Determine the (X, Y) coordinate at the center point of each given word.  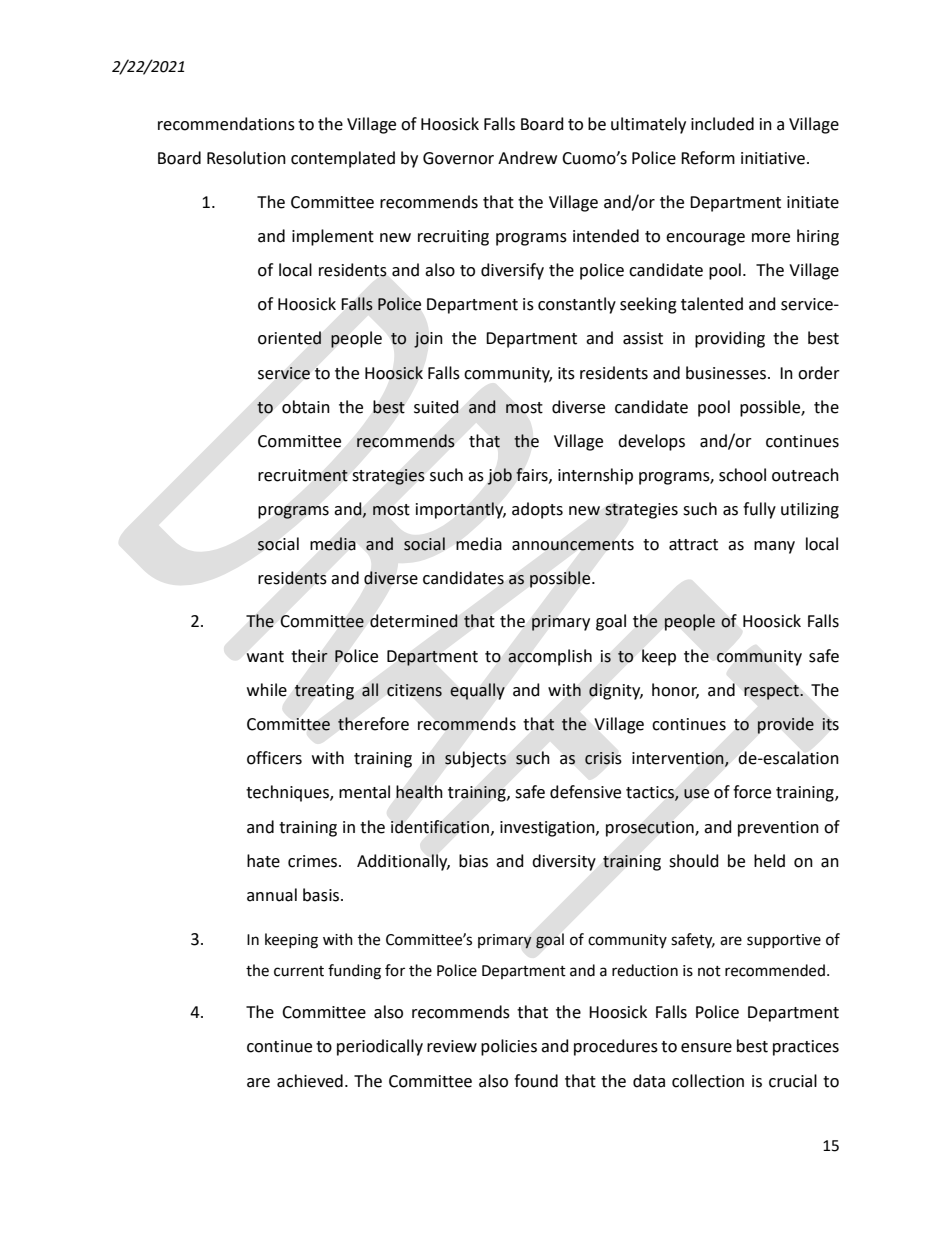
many (774, 547)
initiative (773, 158)
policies (509, 1047)
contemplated (343, 159)
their (309, 656)
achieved (310, 1081)
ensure (706, 1048)
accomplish (550, 657)
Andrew (527, 158)
